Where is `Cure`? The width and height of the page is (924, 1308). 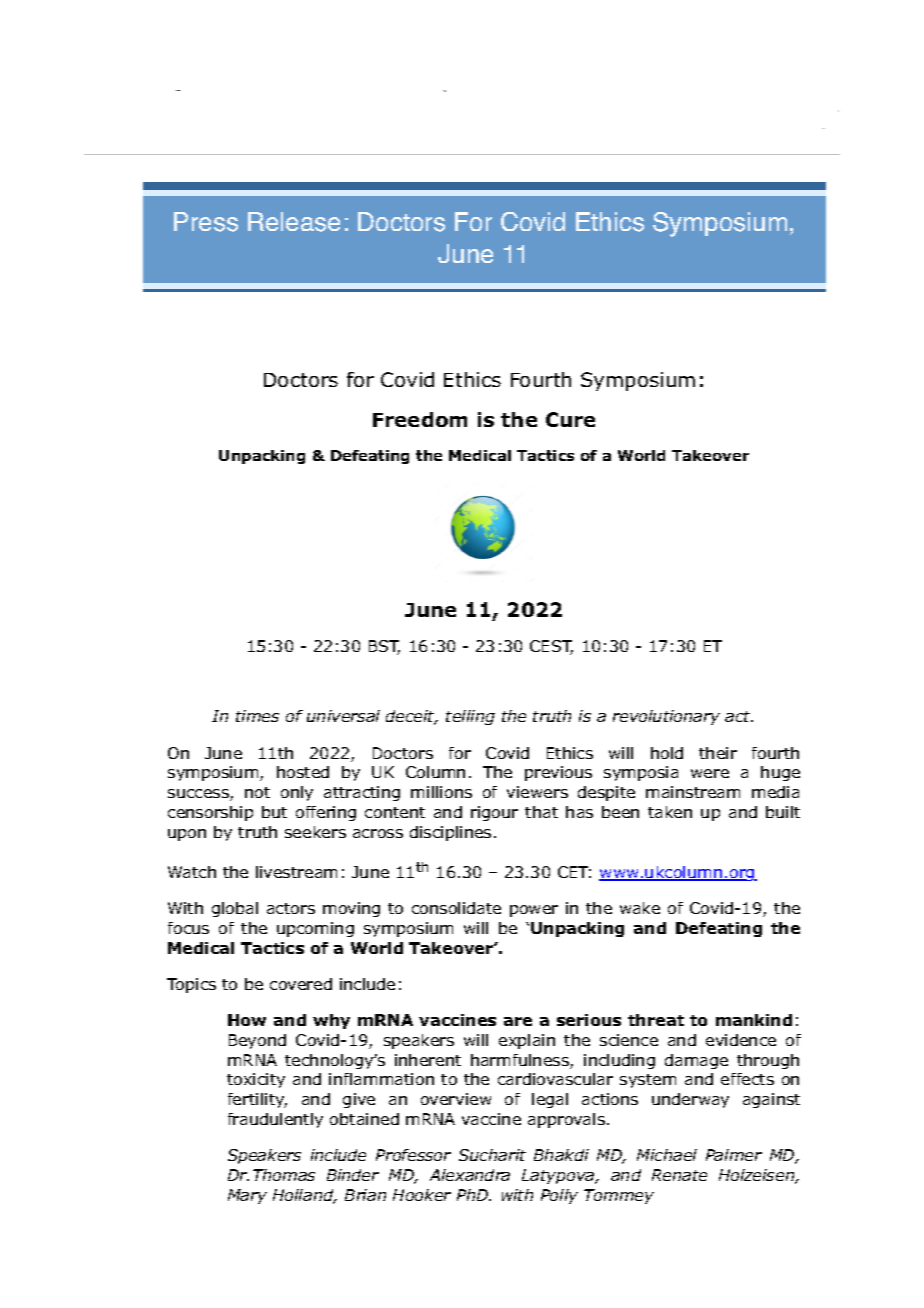
Cure is located at coordinates (570, 419).
